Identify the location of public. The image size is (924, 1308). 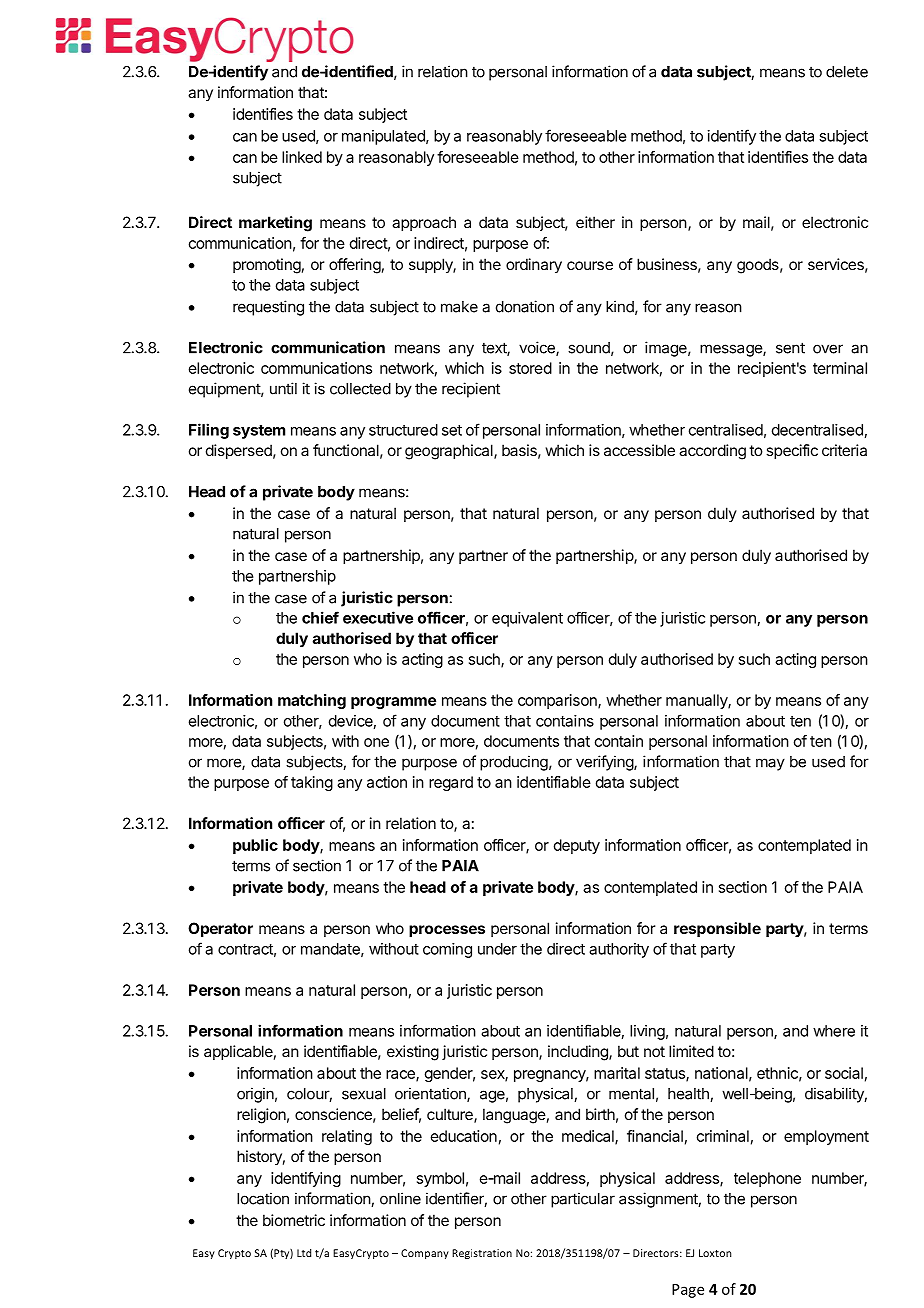
(255, 846).
